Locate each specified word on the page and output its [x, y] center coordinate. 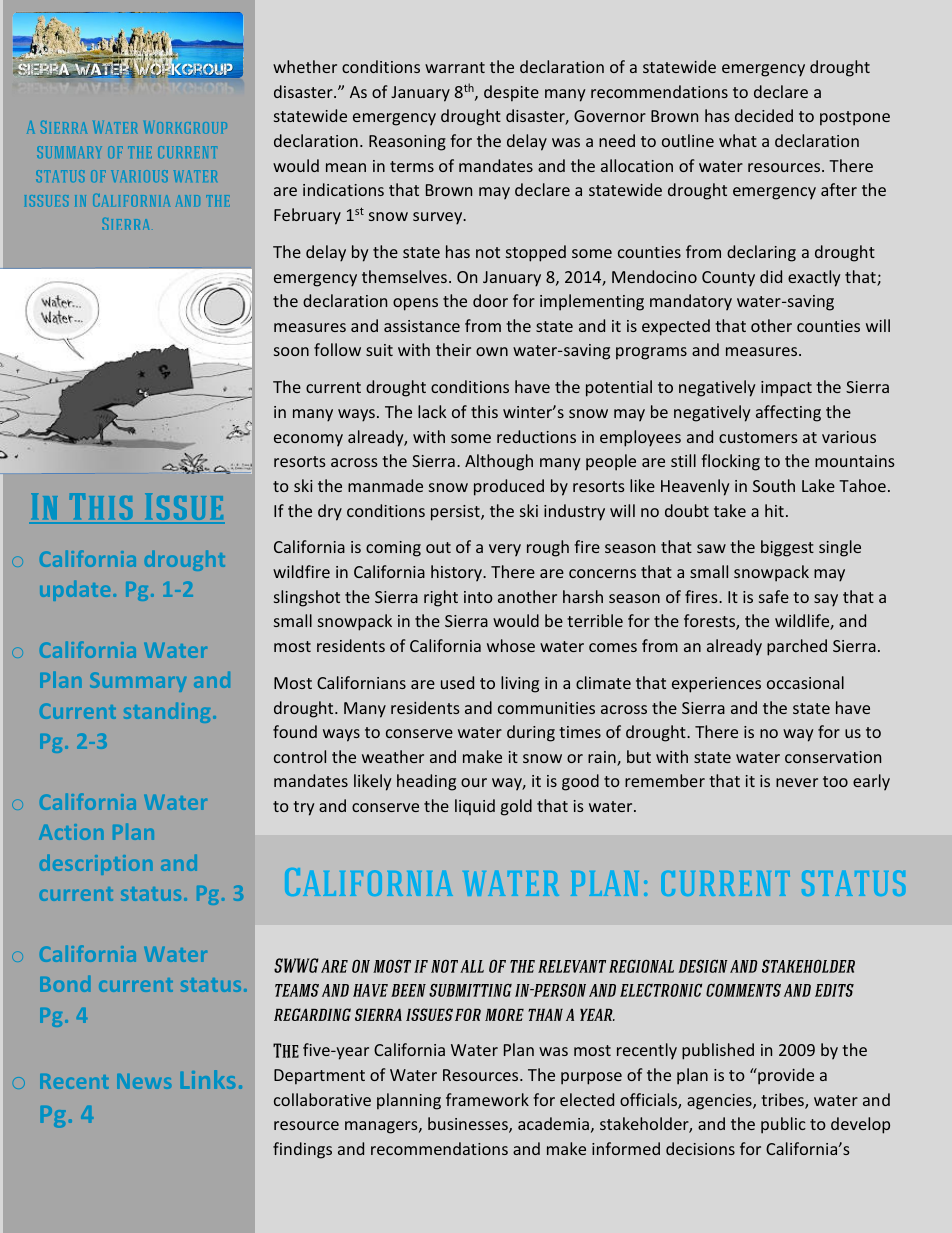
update [75, 591]
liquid [475, 807]
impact [786, 389]
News [144, 1081]
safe [774, 596]
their [453, 349]
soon [291, 351]
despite [511, 93]
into [478, 597]
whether [305, 66]
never [797, 782]
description [96, 865]
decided [764, 115]
